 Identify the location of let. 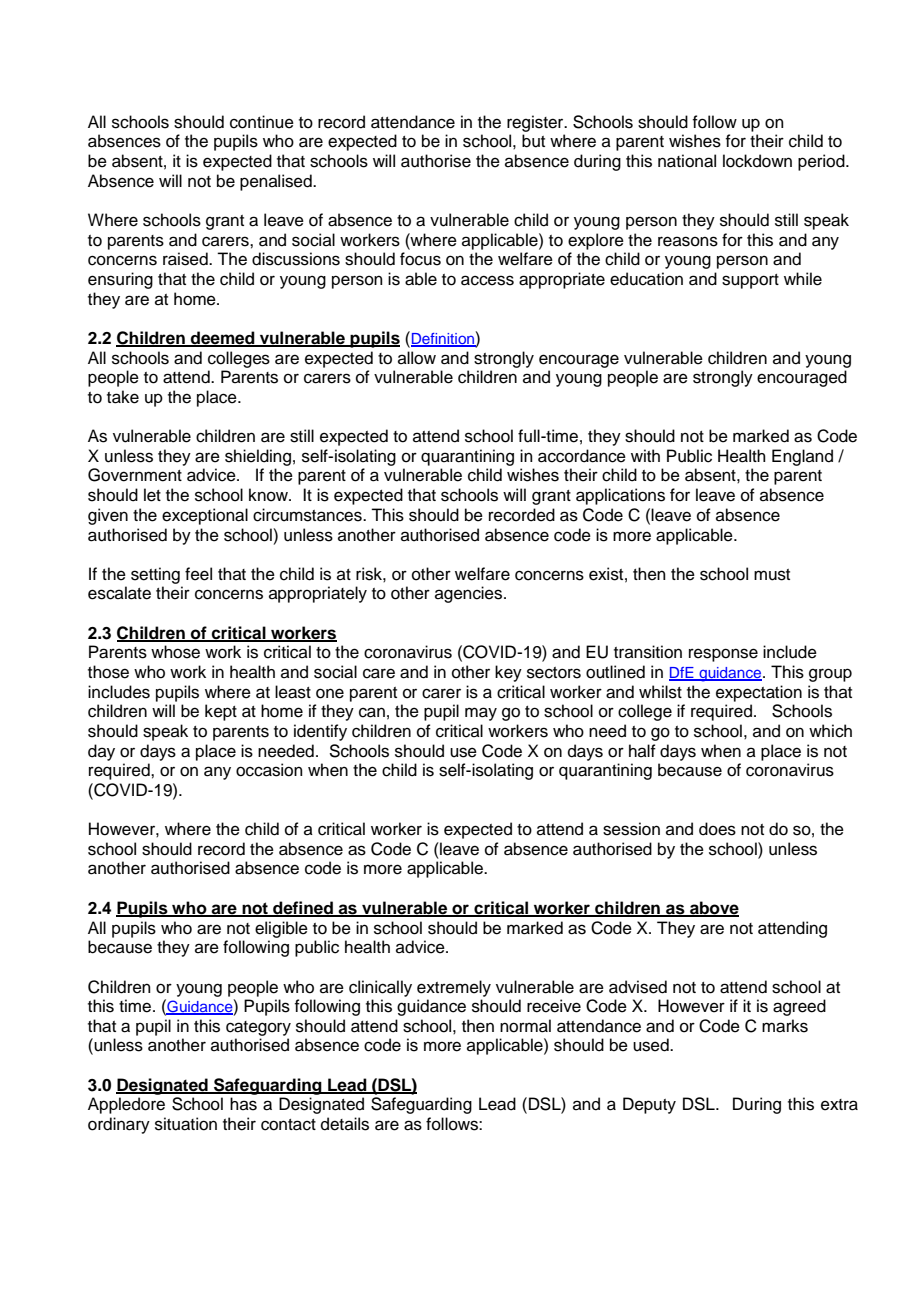
(152, 495).
